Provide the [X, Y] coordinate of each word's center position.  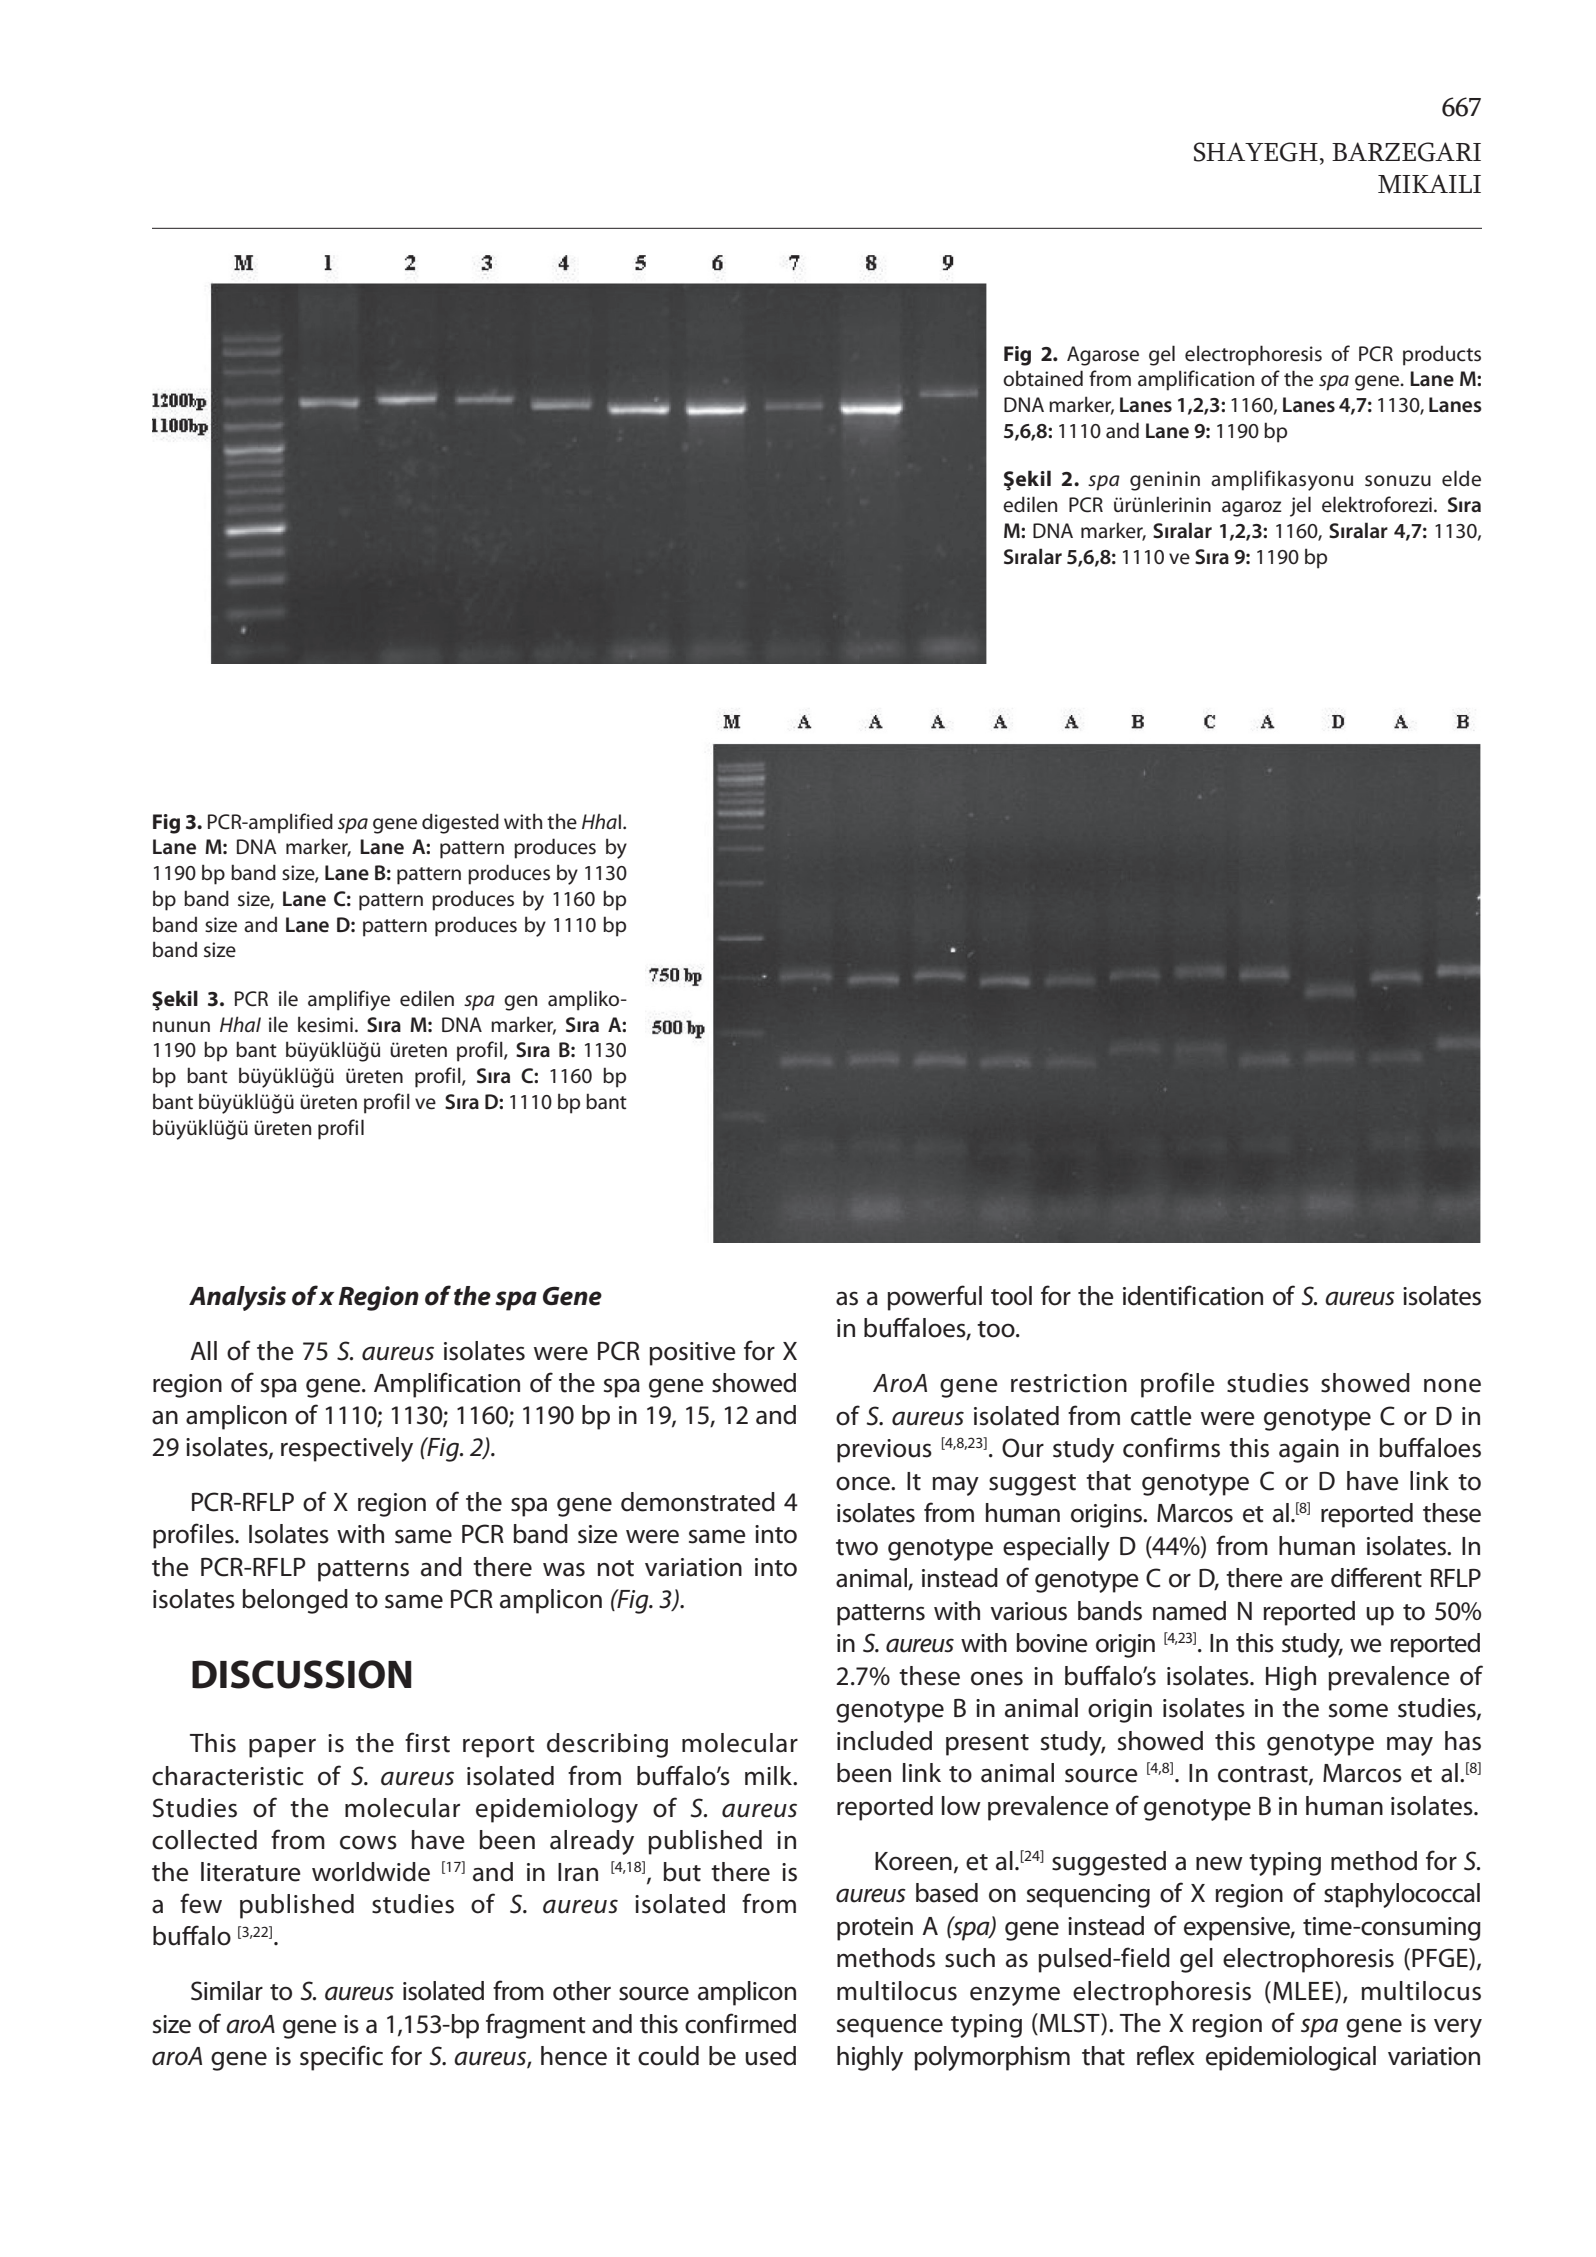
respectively [347, 1449]
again [1309, 1451]
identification [1193, 1295]
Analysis [237, 1298]
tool [1011, 1296]
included [884, 1741]
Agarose [1103, 356]
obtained [1043, 378]
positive [692, 1354]
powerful [934, 1298]
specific [341, 2058]
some [1358, 1710]
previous [884, 1451]
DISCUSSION [301, 1674]
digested [460, 823]
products [1442, 355]
